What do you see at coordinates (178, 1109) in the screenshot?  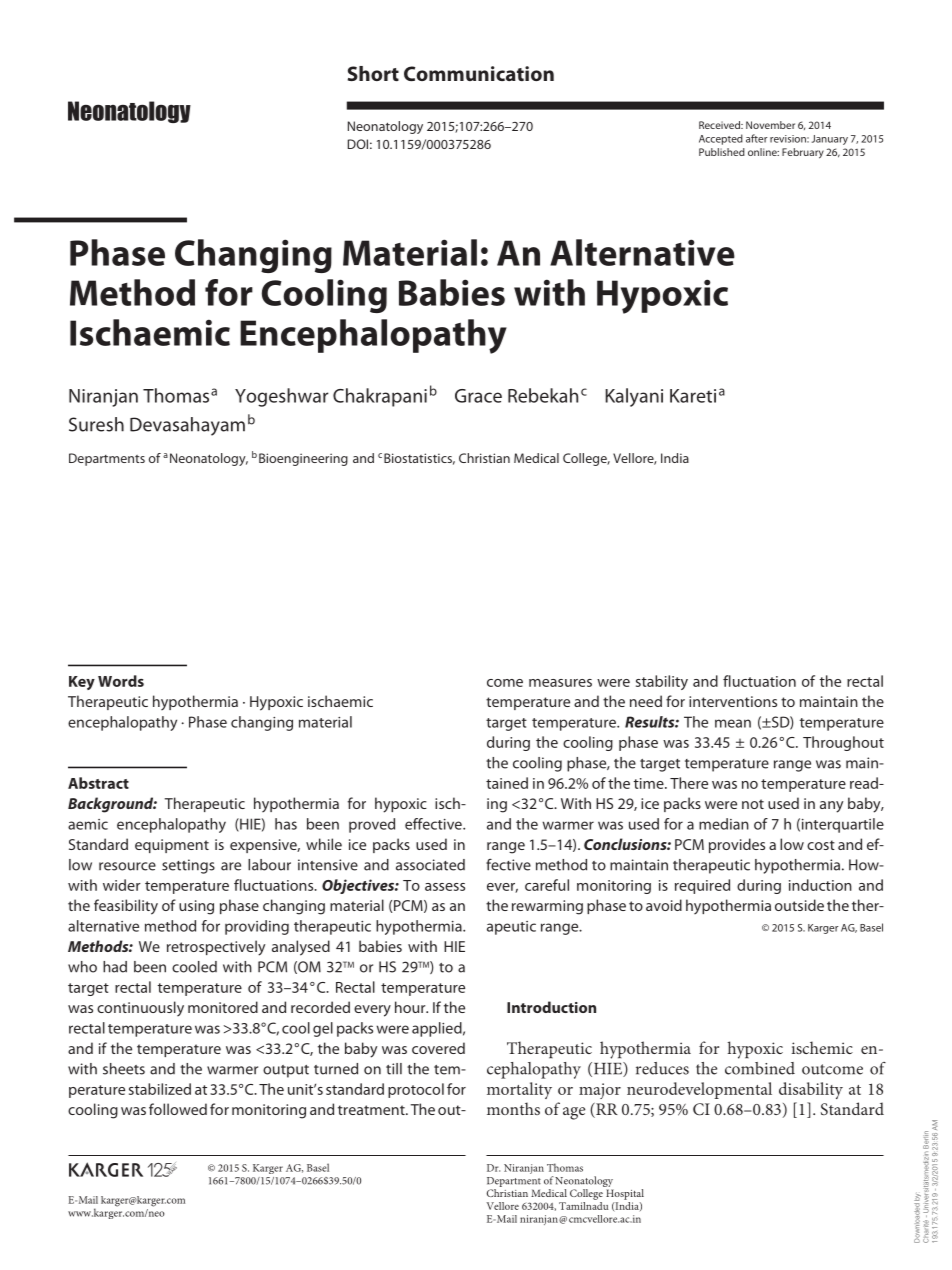 I see `followed` at bounding box center [178, 1109].
